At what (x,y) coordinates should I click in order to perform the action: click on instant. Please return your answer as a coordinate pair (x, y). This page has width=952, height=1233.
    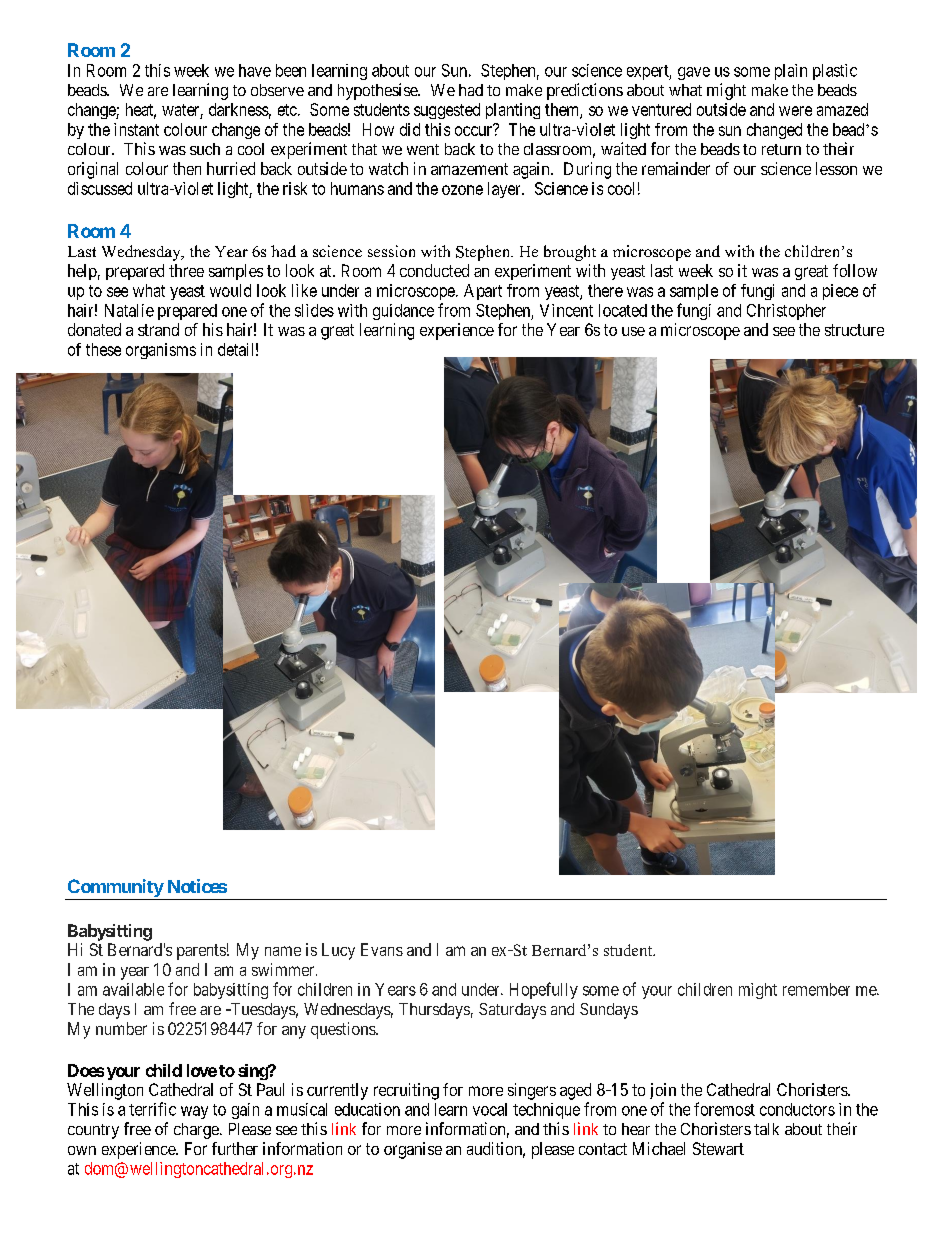
    Looking at the image, I should click on (136, 129).
